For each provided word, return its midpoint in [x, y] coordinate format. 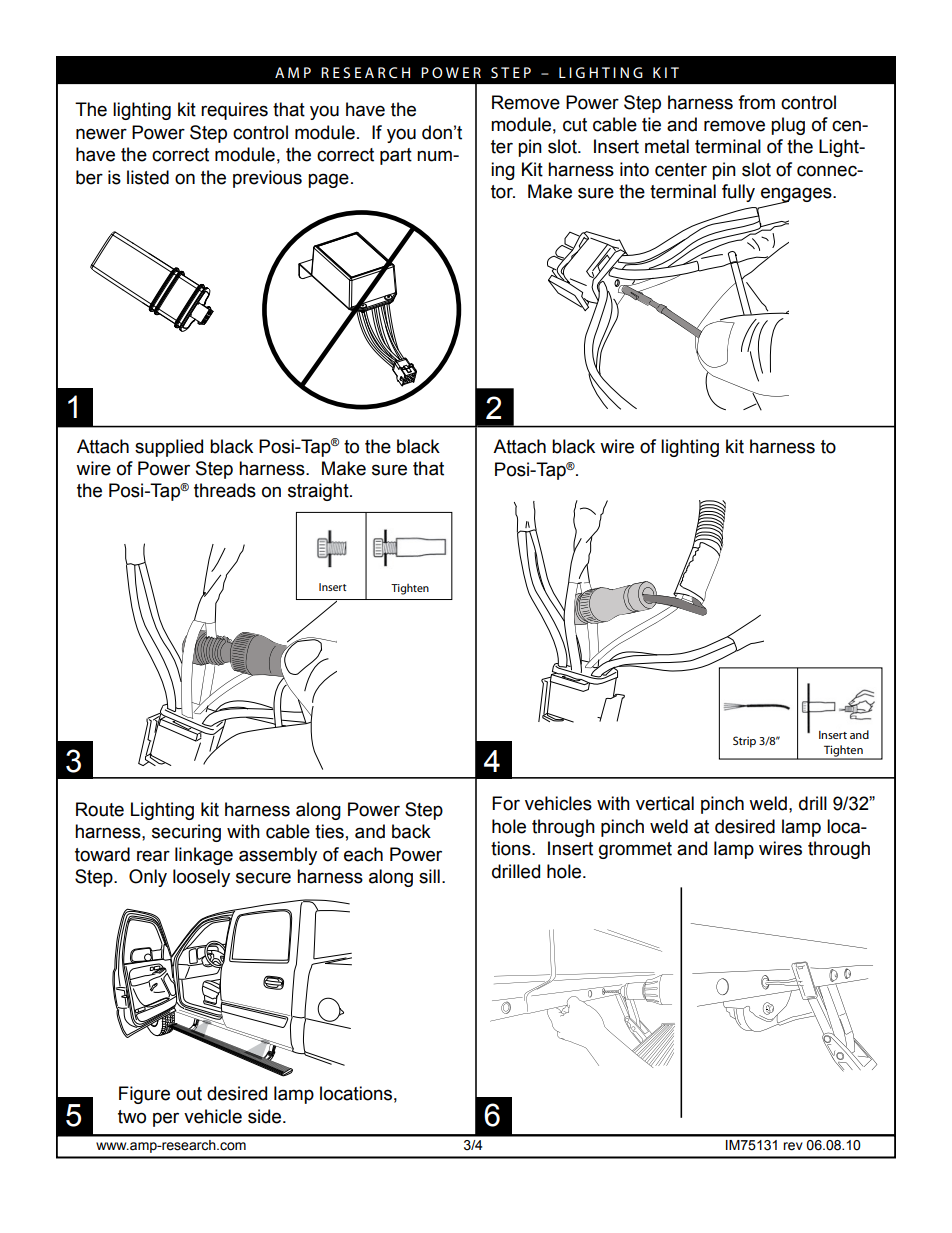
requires [234, 111]
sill [429, 876]
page [328, 180]
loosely [201, 878]
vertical [665, 803]
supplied [169, 448]
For [506, 803]
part [396, 156]
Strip [744, 742]
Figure [144, 1095]
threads [225, 490]
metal [667, 146]
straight [319, 492]
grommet [635, 850]
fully [738, 193]
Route [100, 809]
